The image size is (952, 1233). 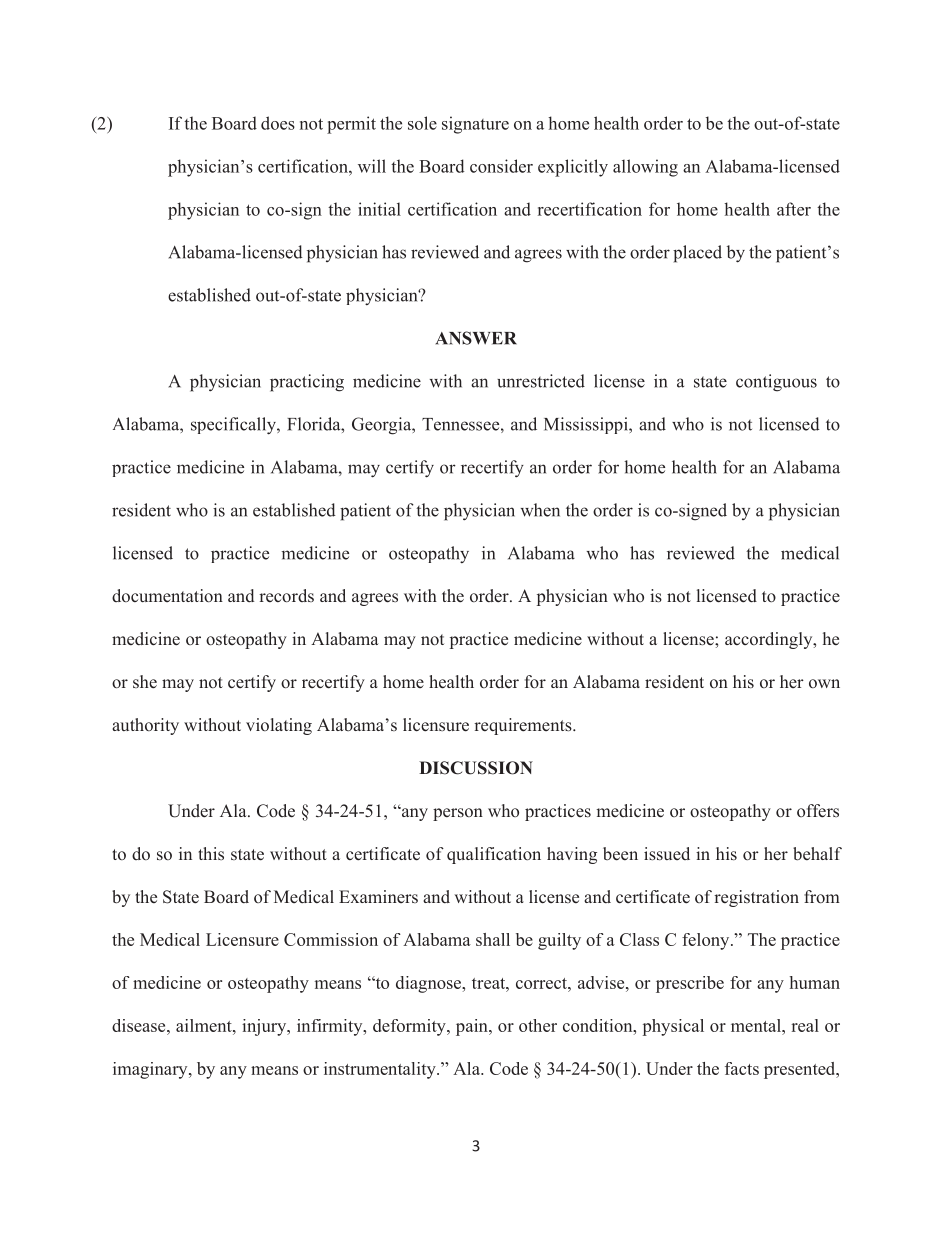 I want to click on when, so click(x=540, y=510).
